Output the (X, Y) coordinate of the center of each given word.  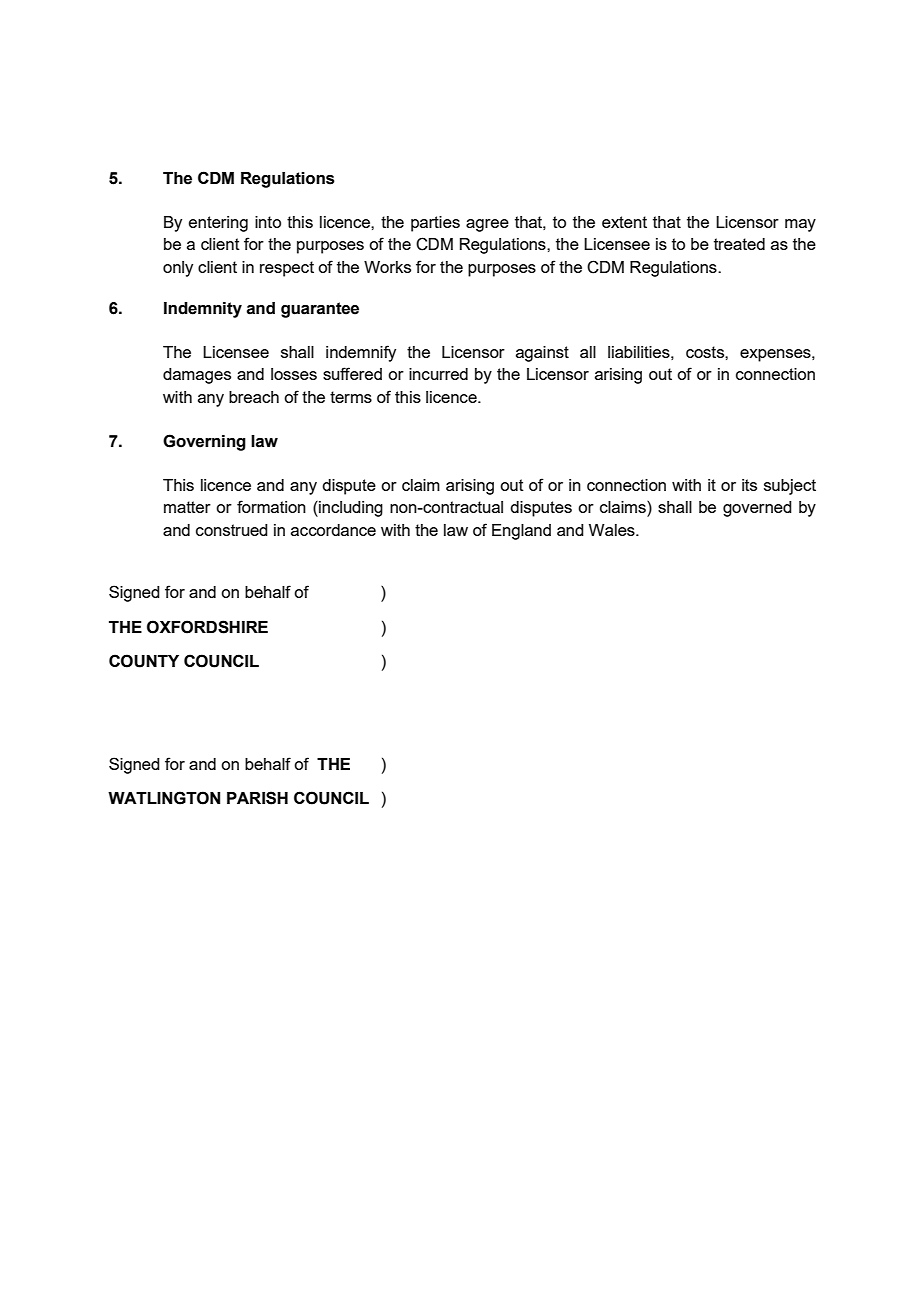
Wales (613, 530)
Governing (204, 442)
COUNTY (144, 661)
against (542, 354)
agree (487, 225)
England (521, 532)
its (749, 485)
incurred (438, 374)
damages (197, 376)
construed (232, 530)
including (350, 509)
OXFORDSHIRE (207, 627)
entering (218, 224)
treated (739, 244)
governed (757, 509)
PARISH (257, 798)
